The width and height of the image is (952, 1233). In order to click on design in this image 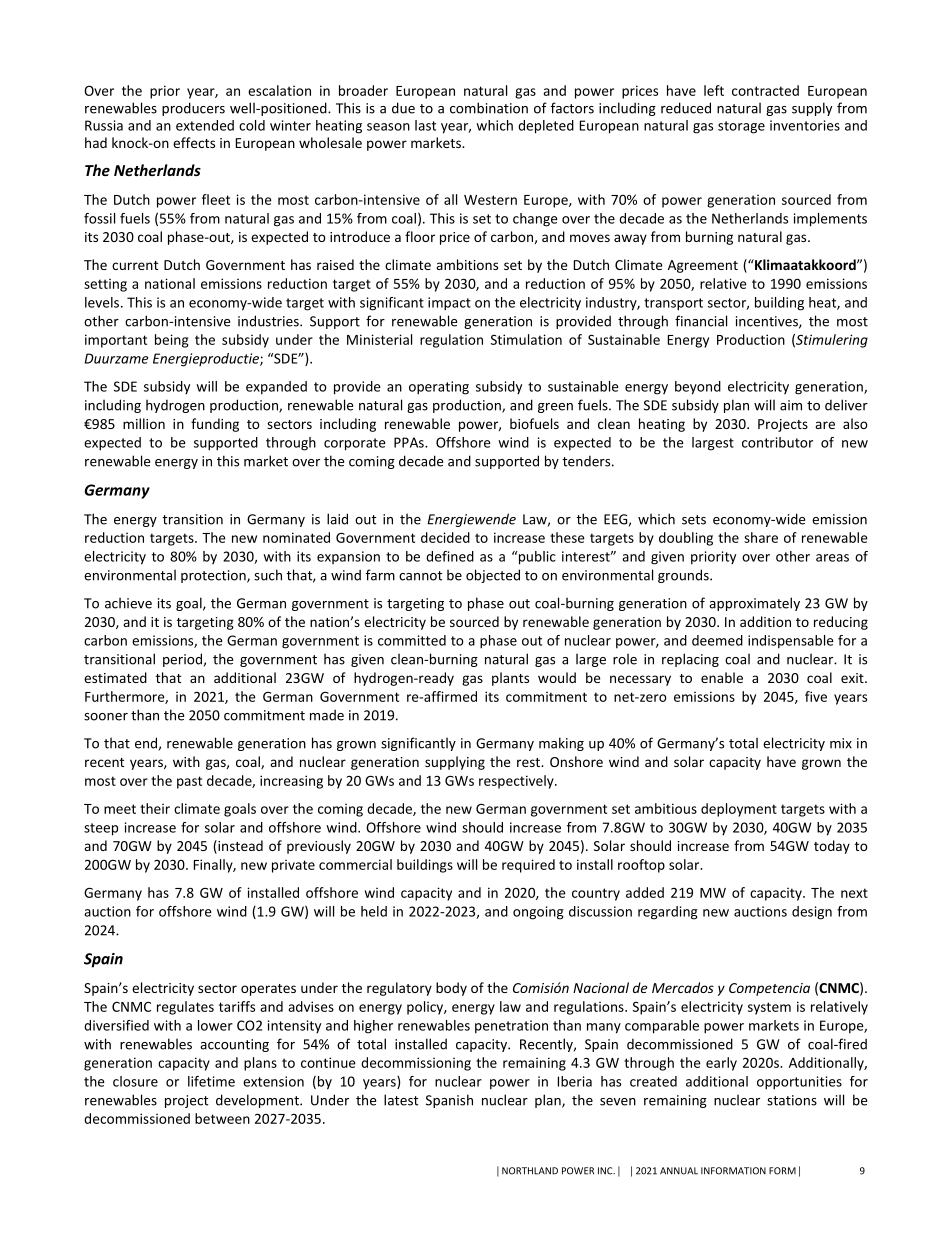, I will do `click(812, 913)`.
